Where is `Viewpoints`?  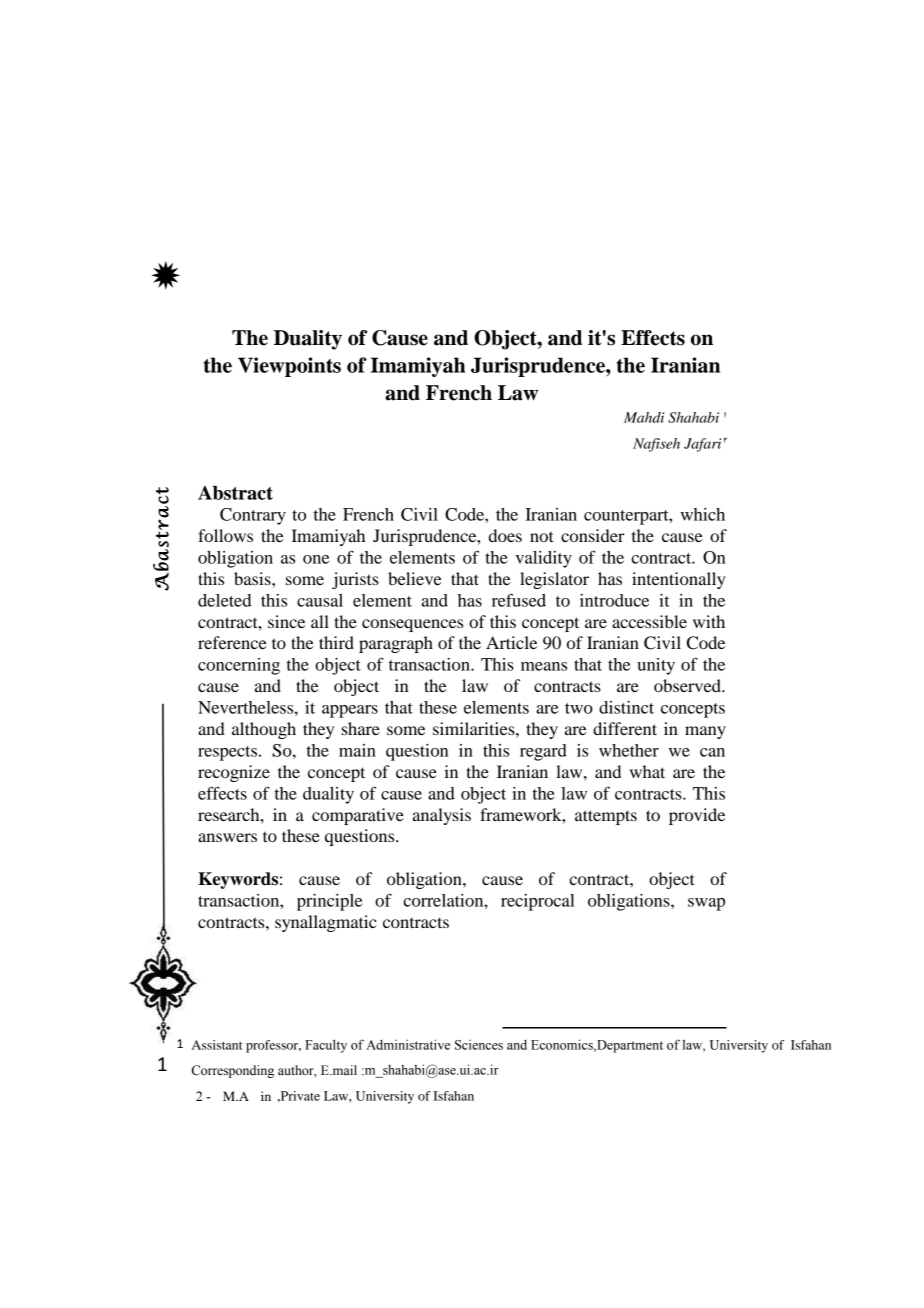
Viewpoints is located at coordinates (289, 367).
